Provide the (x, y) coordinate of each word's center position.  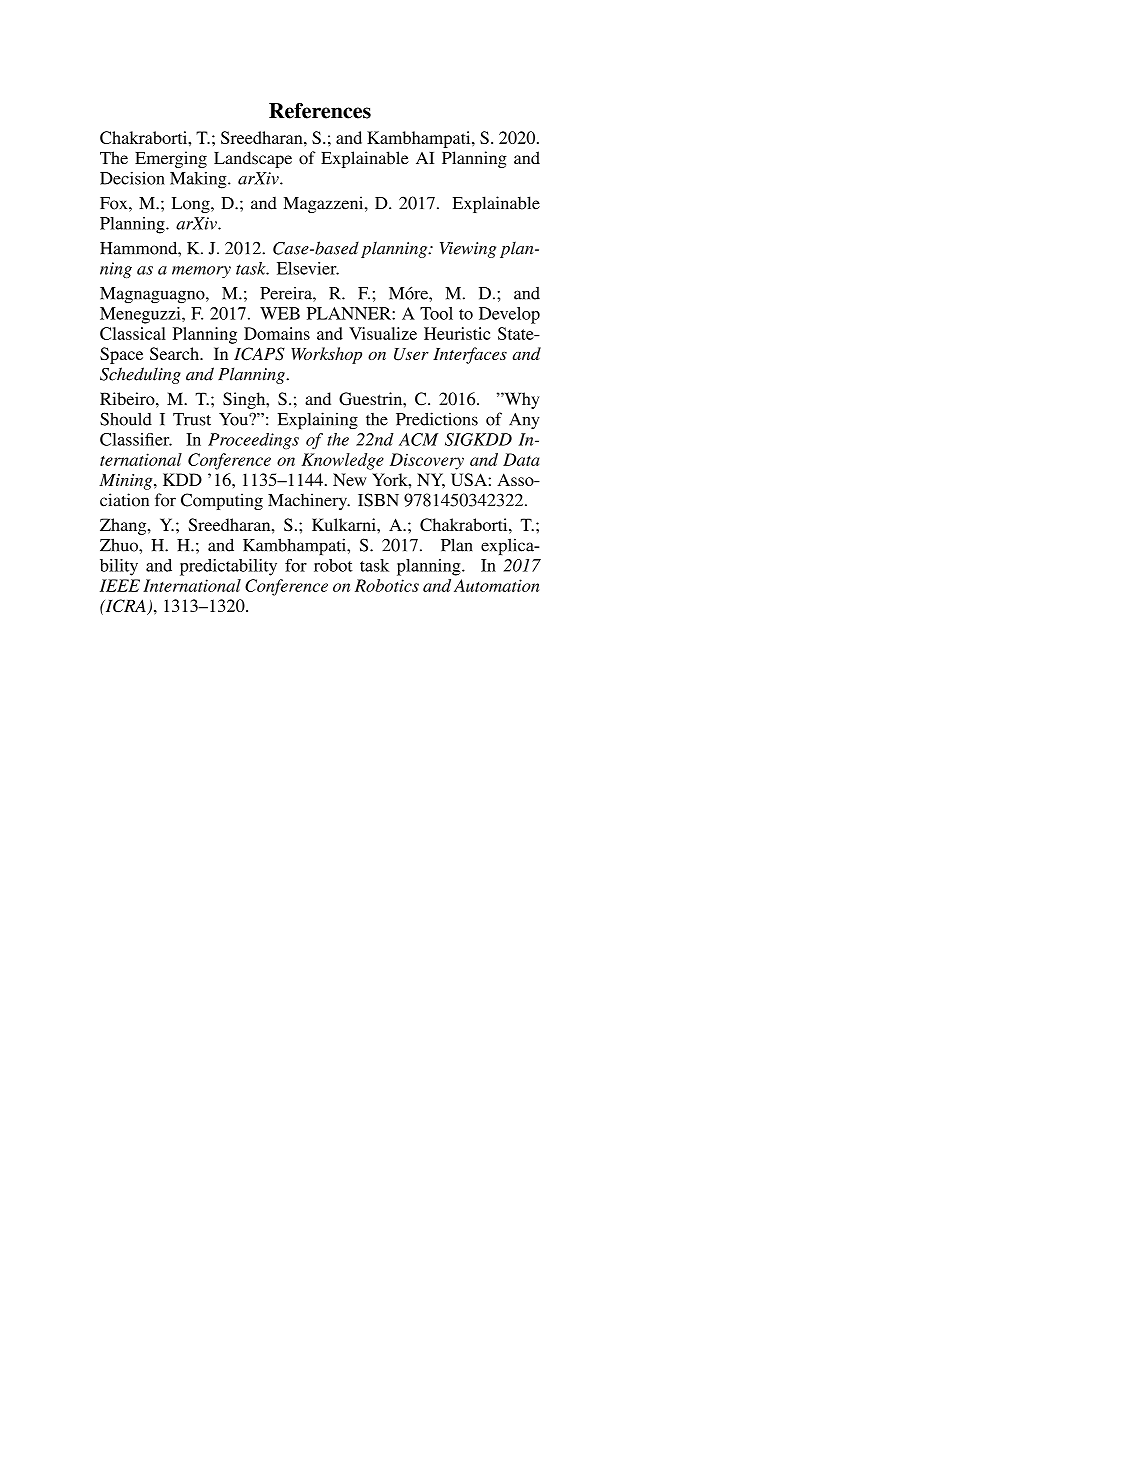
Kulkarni (345, 524)
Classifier (136, 439)
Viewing (468, 250)
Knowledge (343, 461)
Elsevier (308, 268)
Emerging (171, 159)
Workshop (326, 355)
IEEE (120, 585)
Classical (133, 333)
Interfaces (470, 355)
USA (469, 479)
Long (192, 205)
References (320, 111)
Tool (436, 313)
